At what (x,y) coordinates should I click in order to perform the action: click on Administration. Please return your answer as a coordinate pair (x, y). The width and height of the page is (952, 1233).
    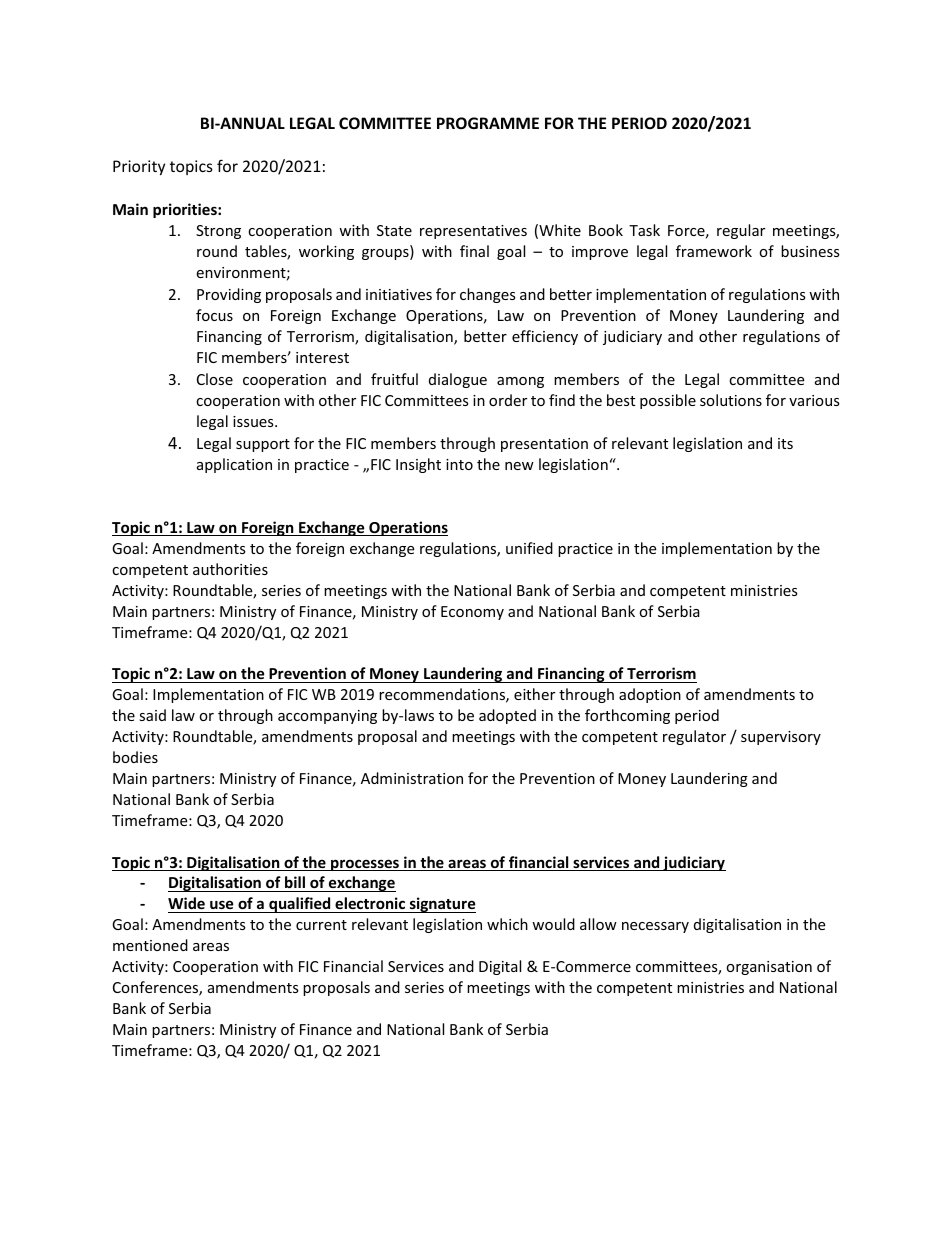
    Looking at the image, I should click on (412, 778).
